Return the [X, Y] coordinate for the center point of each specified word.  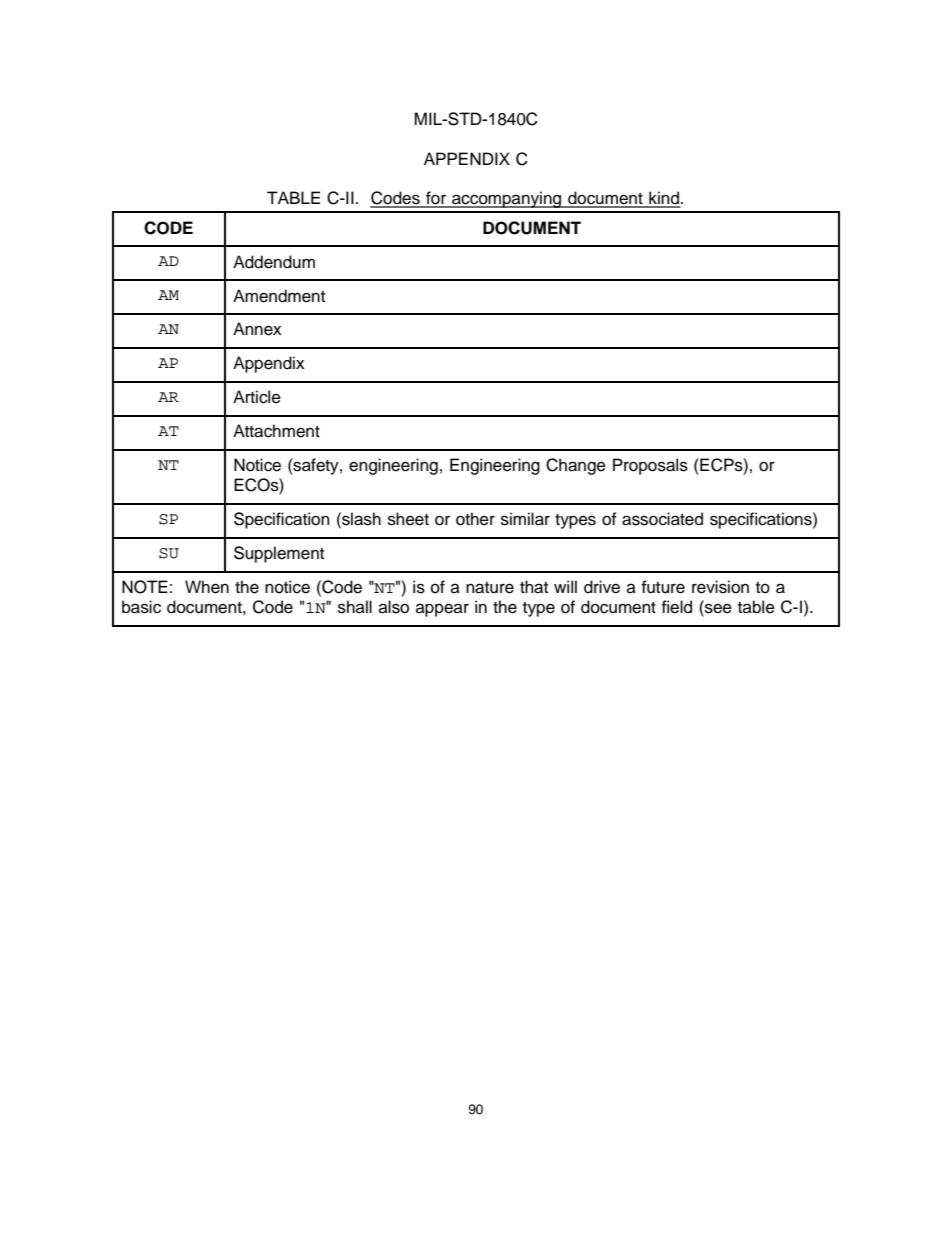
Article [257, 397]
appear [442, 610]
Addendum [274, 262]
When [207, 587]
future [663, 587]
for [436, 199]
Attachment [276, 431]
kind [664, 199]
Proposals [650, 466]
